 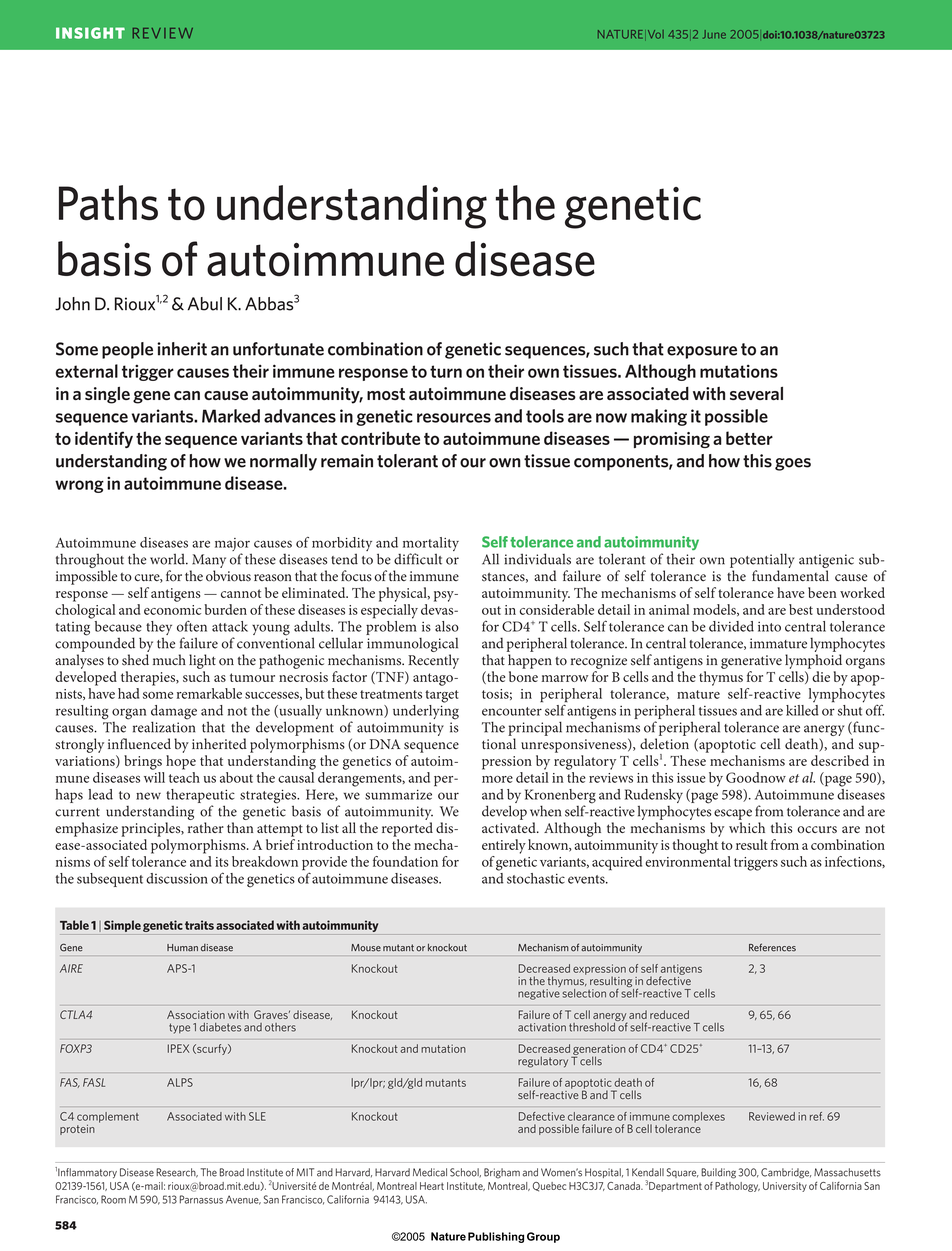 I want to click on several, so click(x=756, y=393).
